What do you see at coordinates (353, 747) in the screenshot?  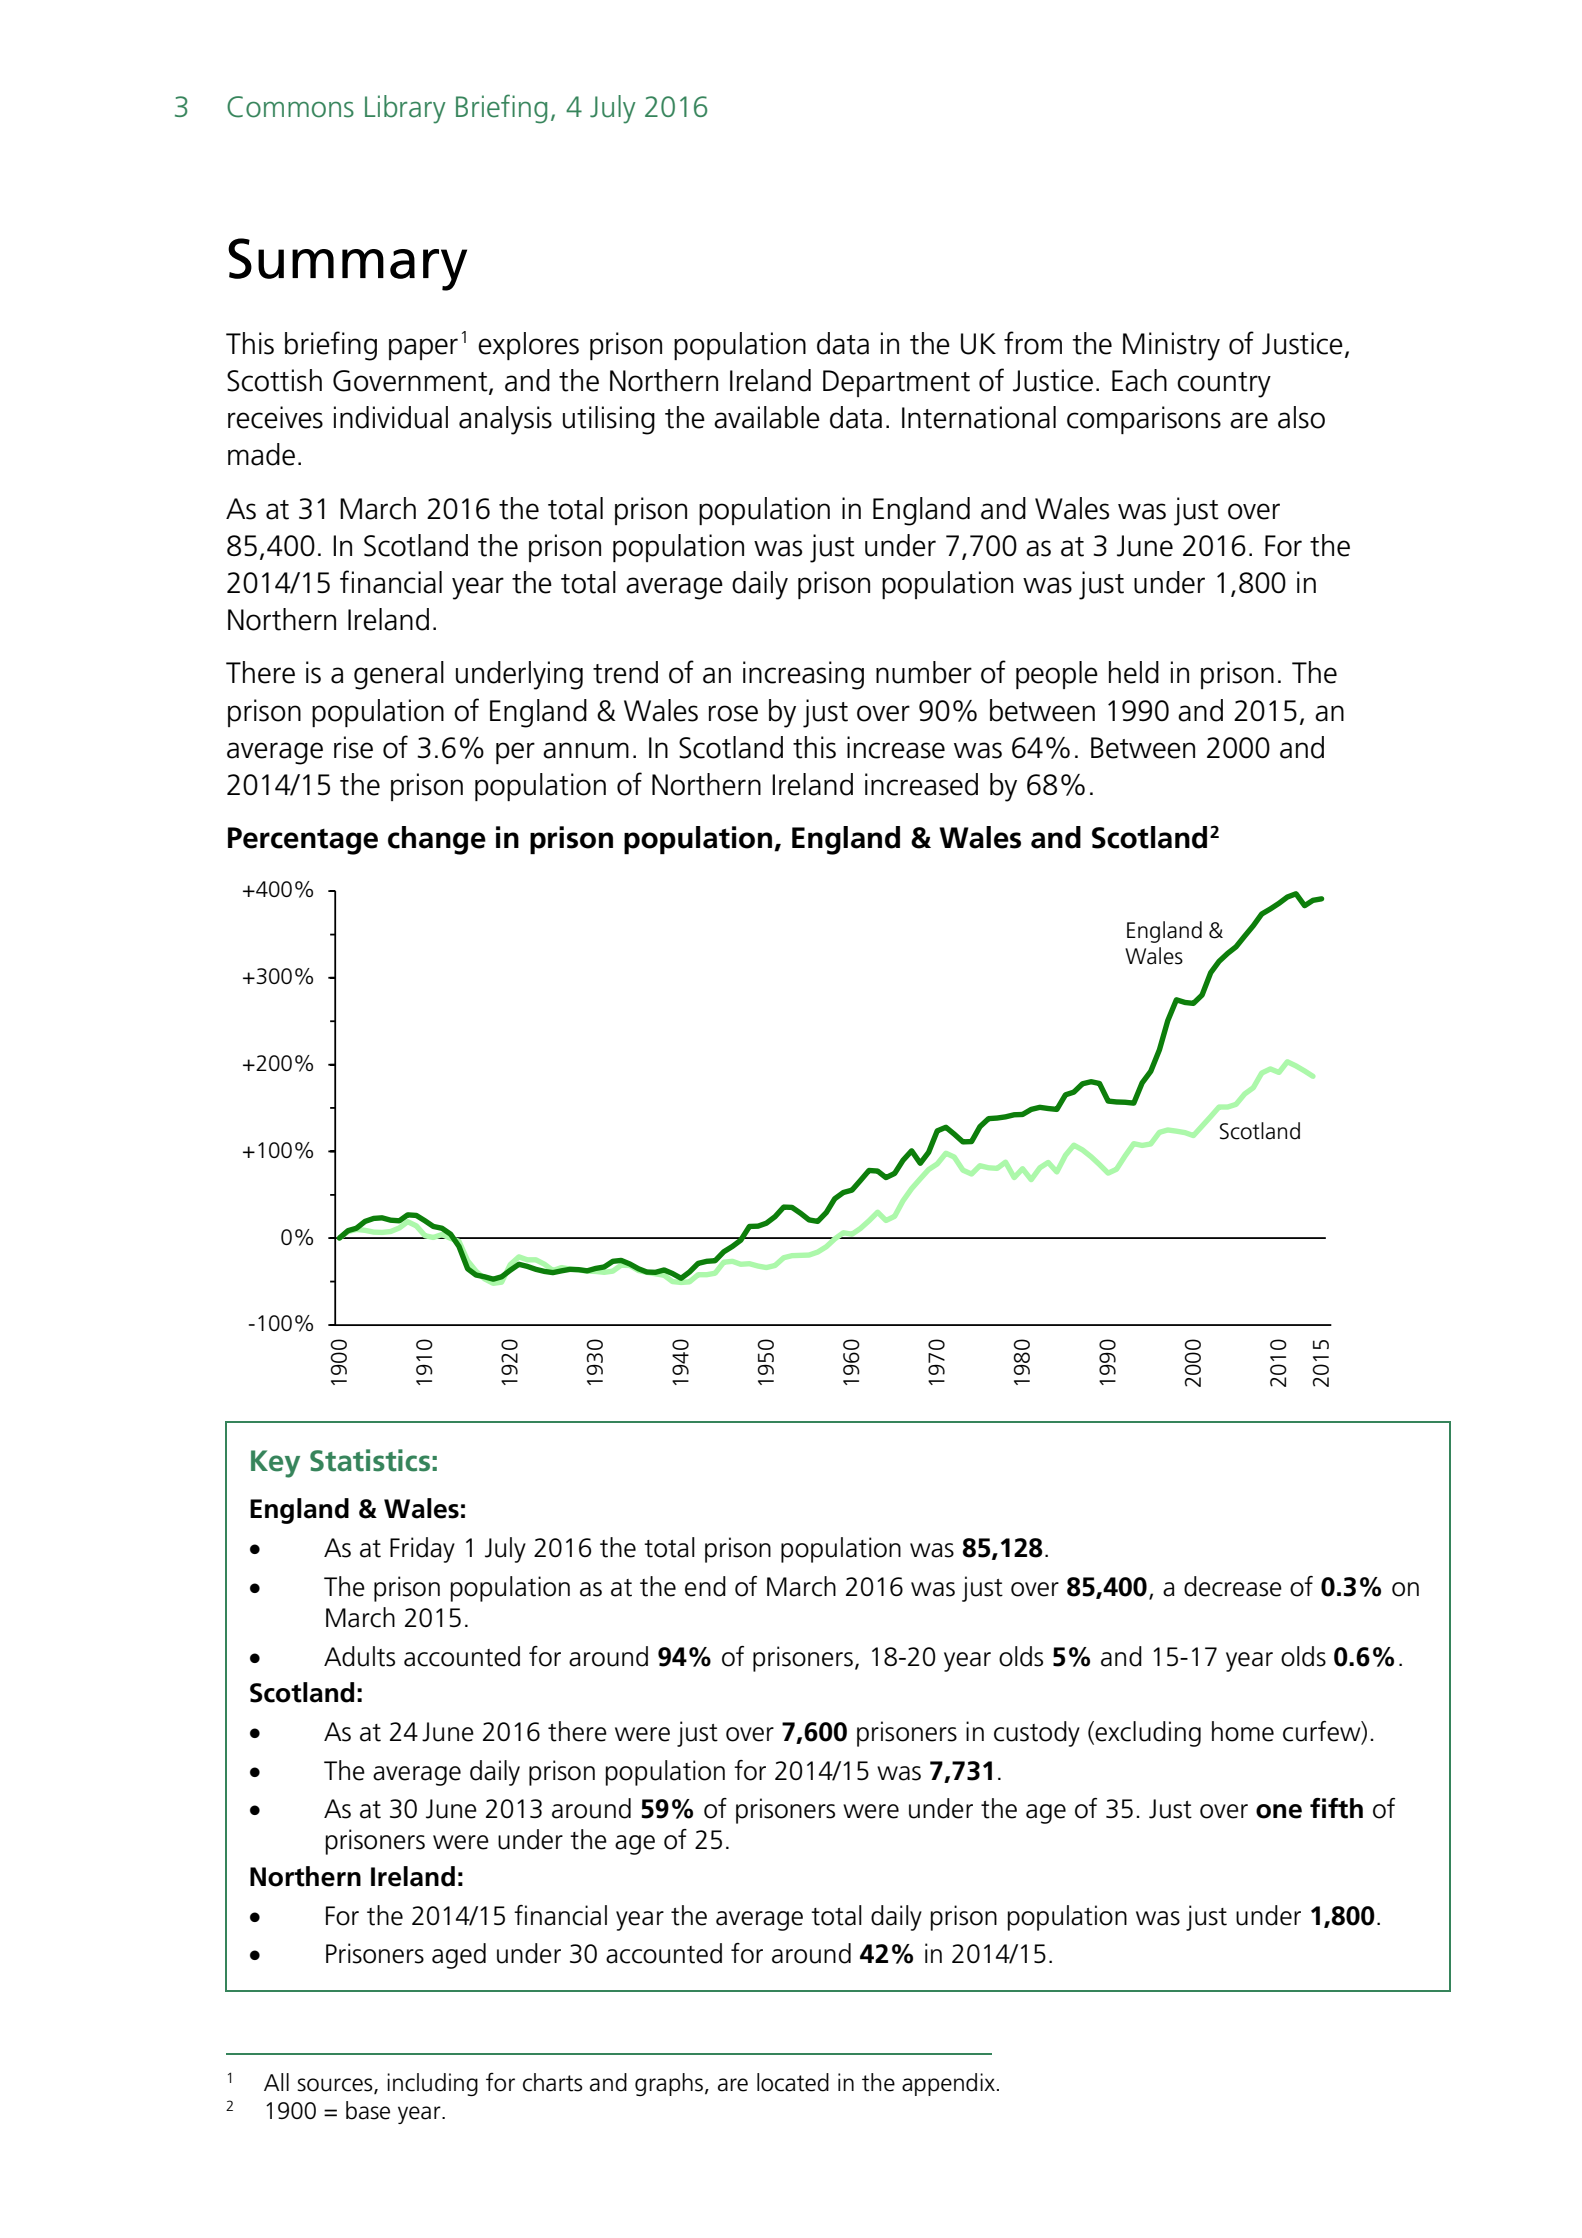 I see `rise` at bounding box center [353, 747].
